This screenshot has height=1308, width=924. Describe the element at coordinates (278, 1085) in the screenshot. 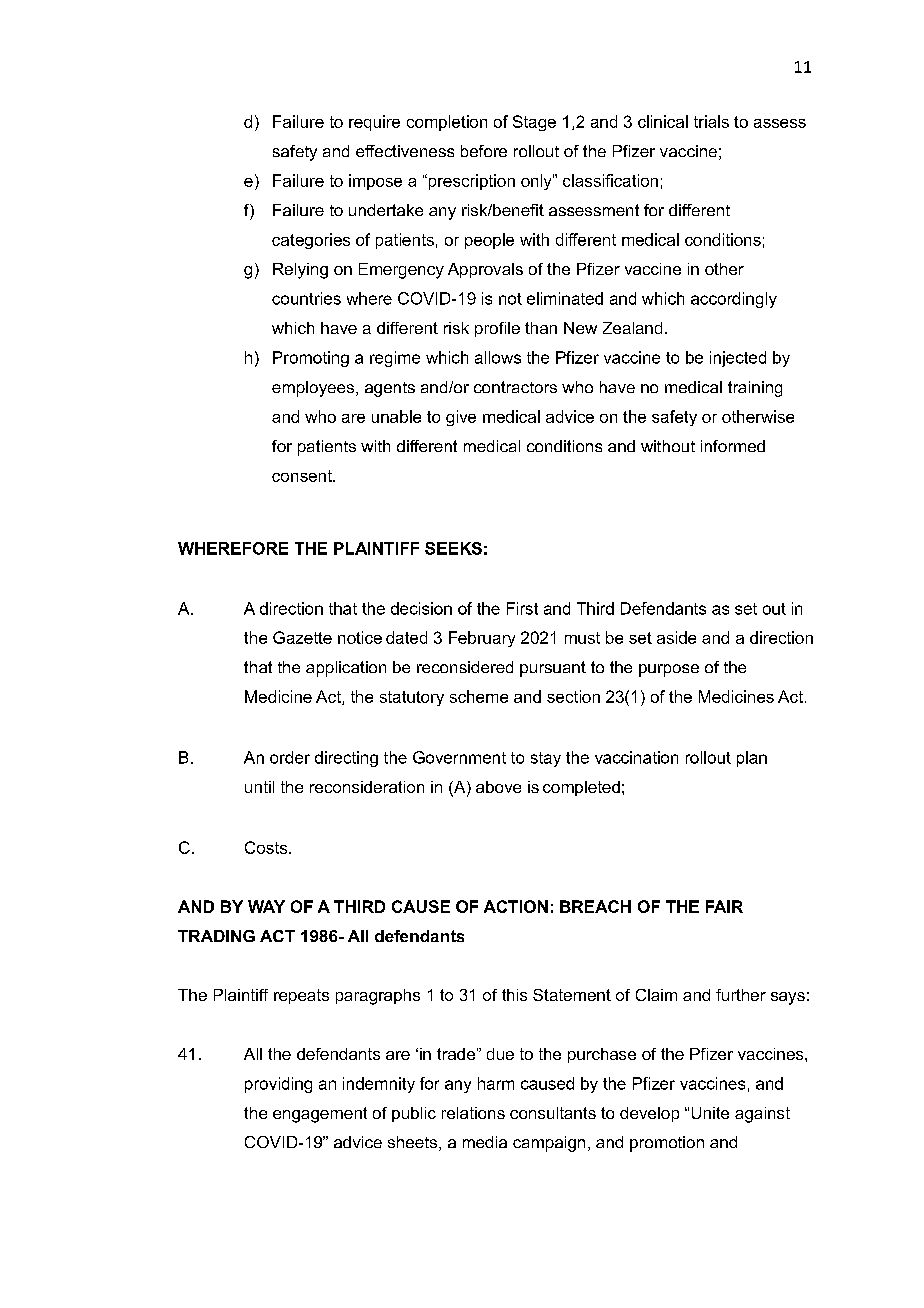

I see `providing` at that location.
